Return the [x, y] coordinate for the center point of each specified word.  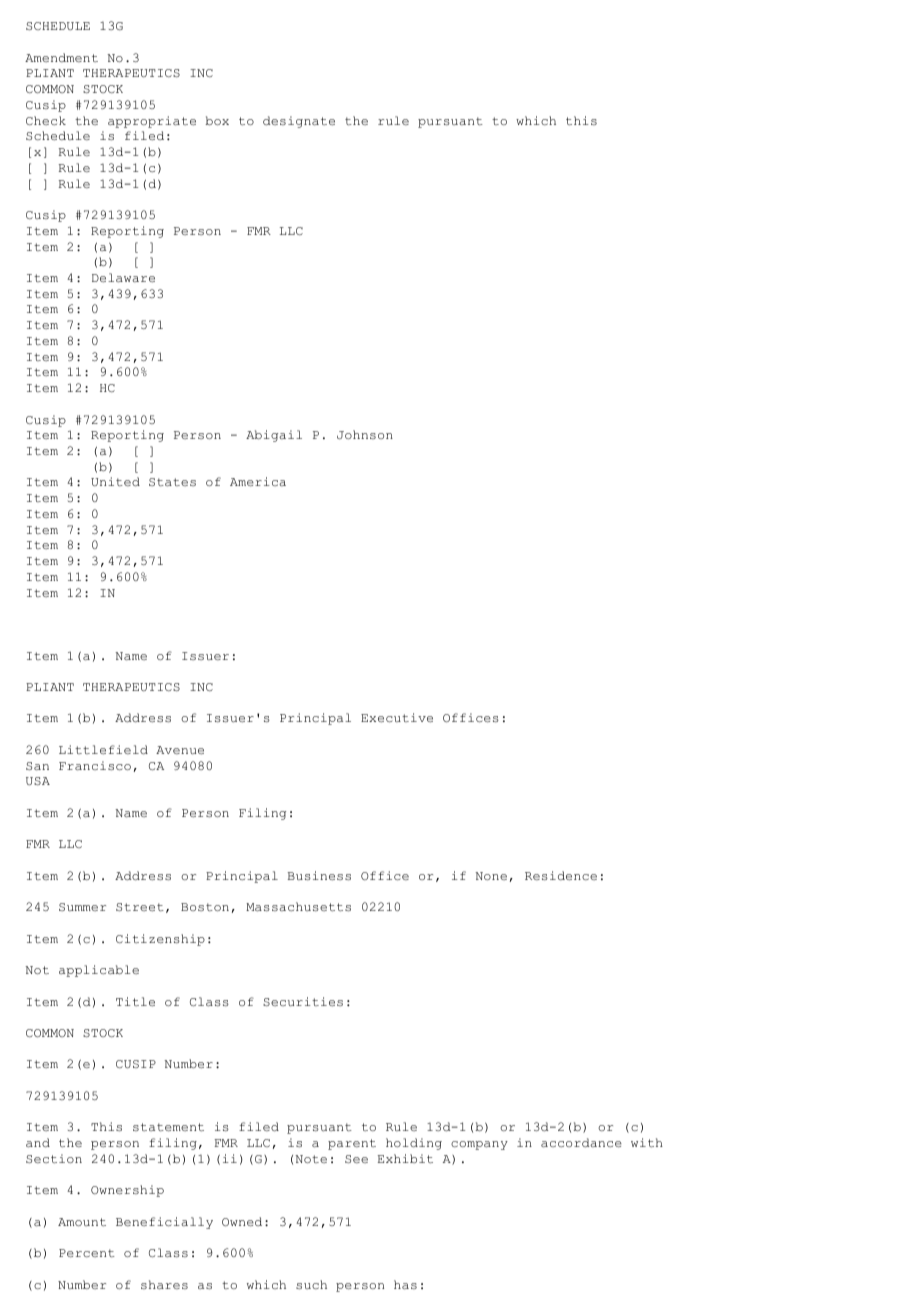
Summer [82, 907]
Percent [87, 1253]
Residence [561, 875]
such [311, 1284]
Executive [397, 717]
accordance [581, 1142]
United [115, 481]
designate [299, 122]
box [217, 120]
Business [319, 875]
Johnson [365, 434]
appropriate [152, 122]
